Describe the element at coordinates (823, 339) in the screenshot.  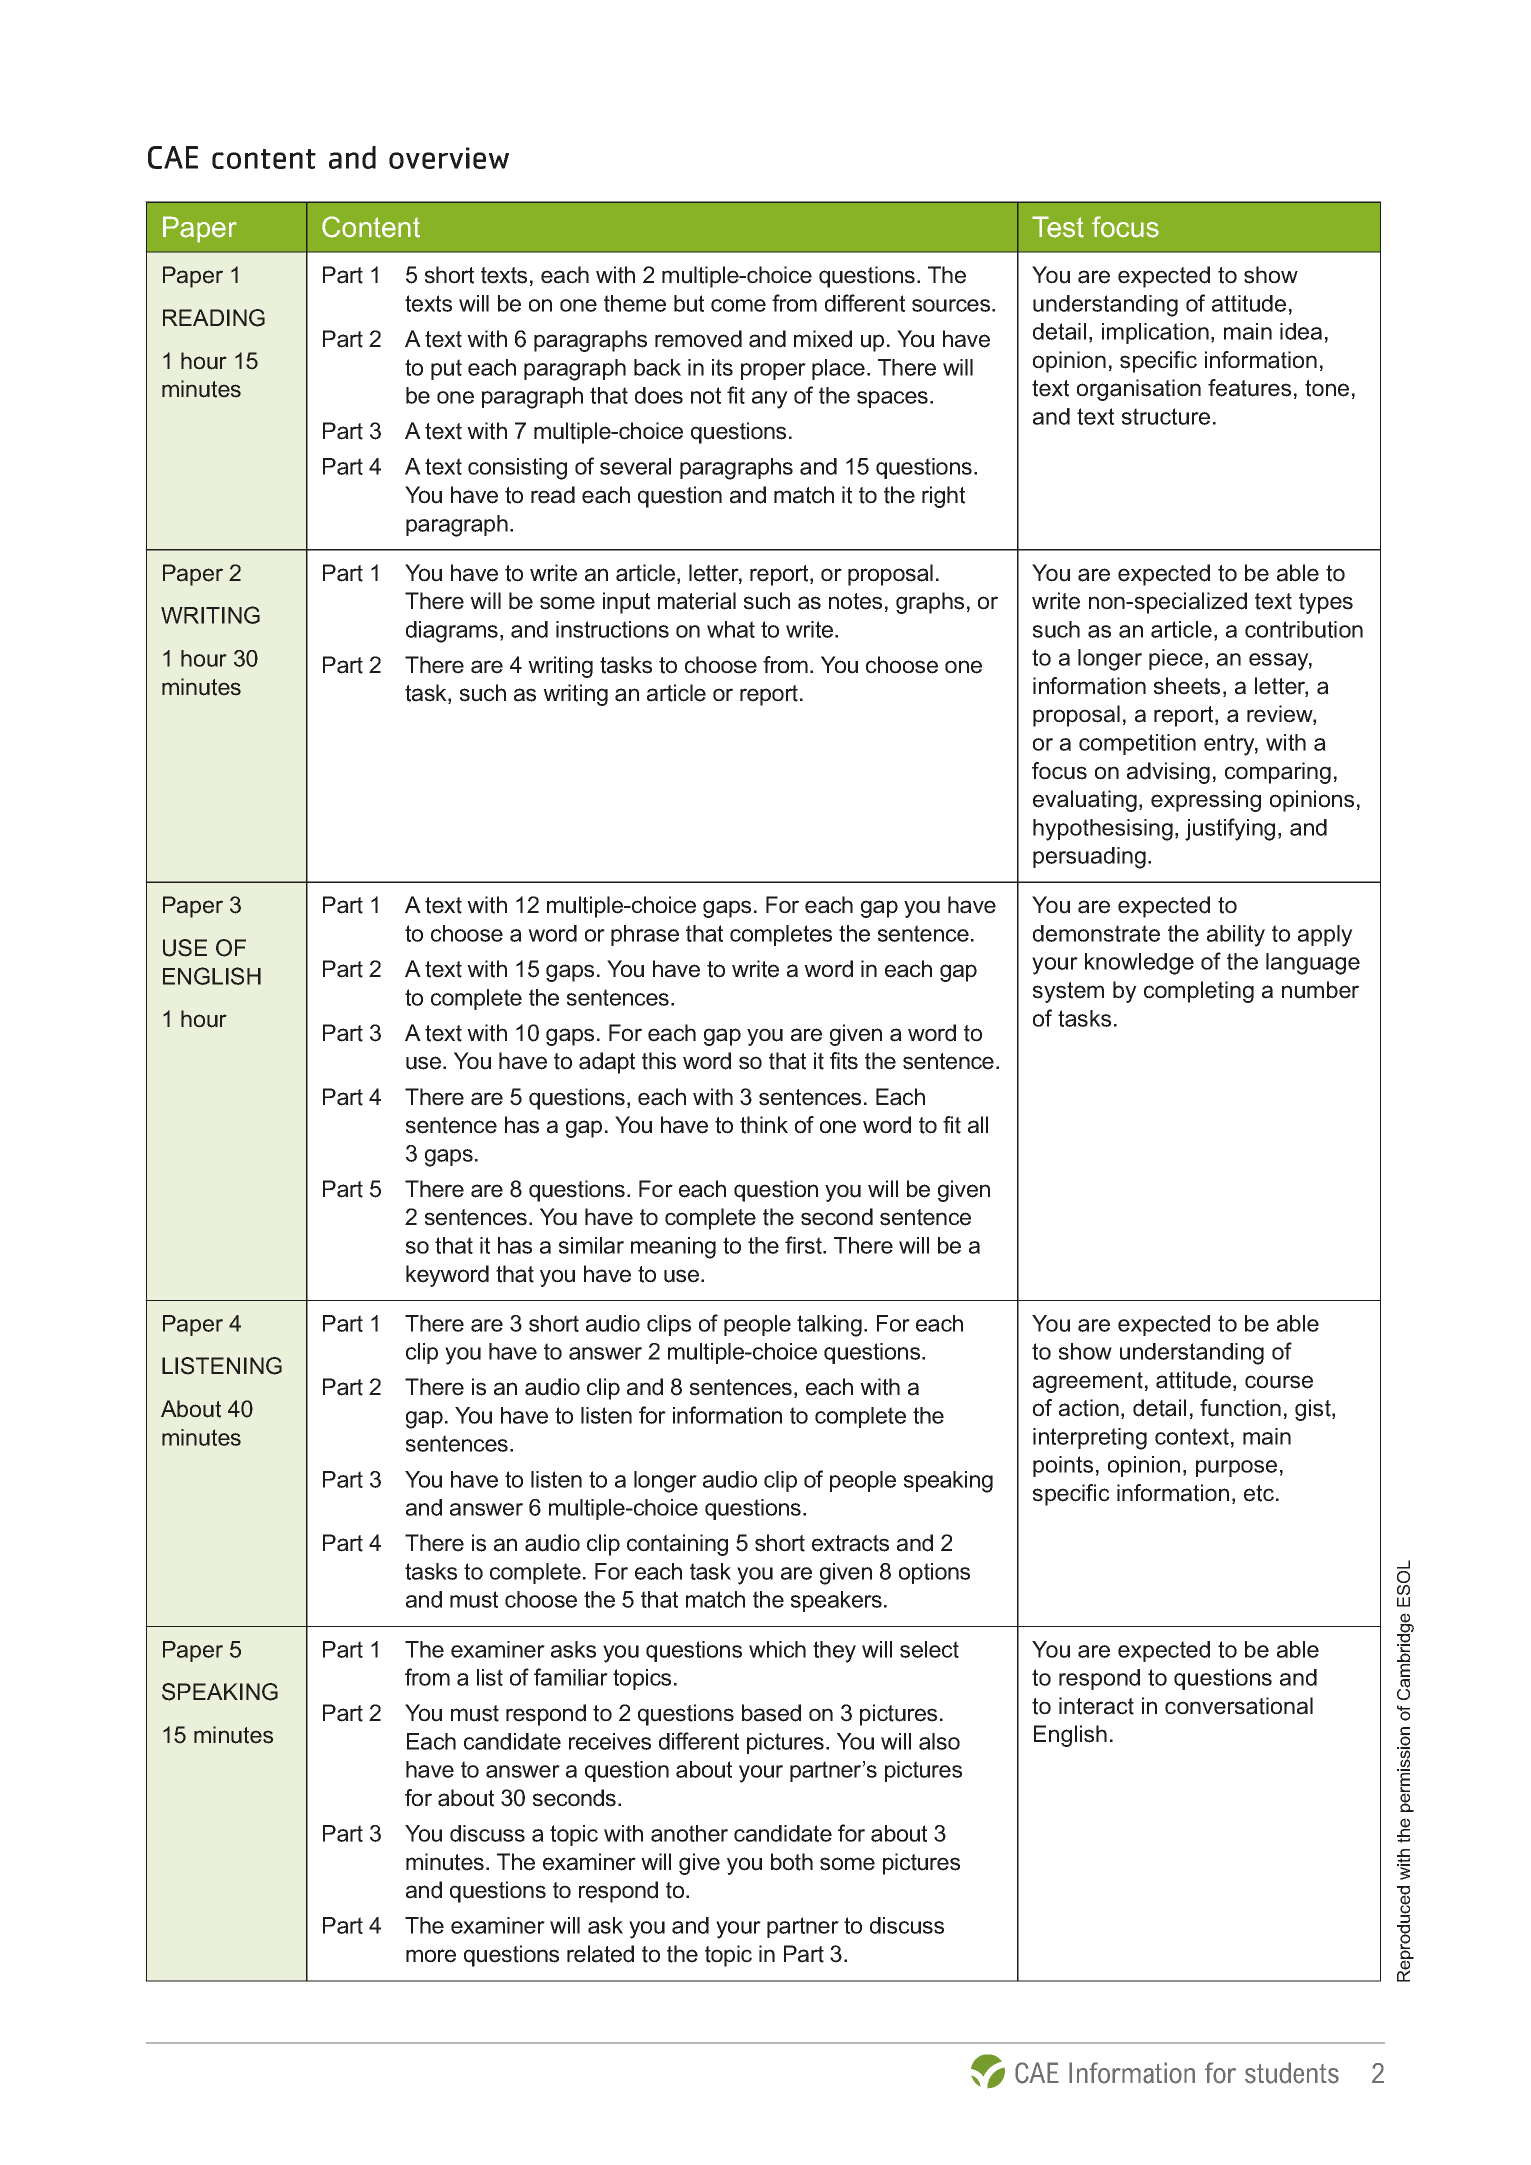
I see `mixed` at that location.
